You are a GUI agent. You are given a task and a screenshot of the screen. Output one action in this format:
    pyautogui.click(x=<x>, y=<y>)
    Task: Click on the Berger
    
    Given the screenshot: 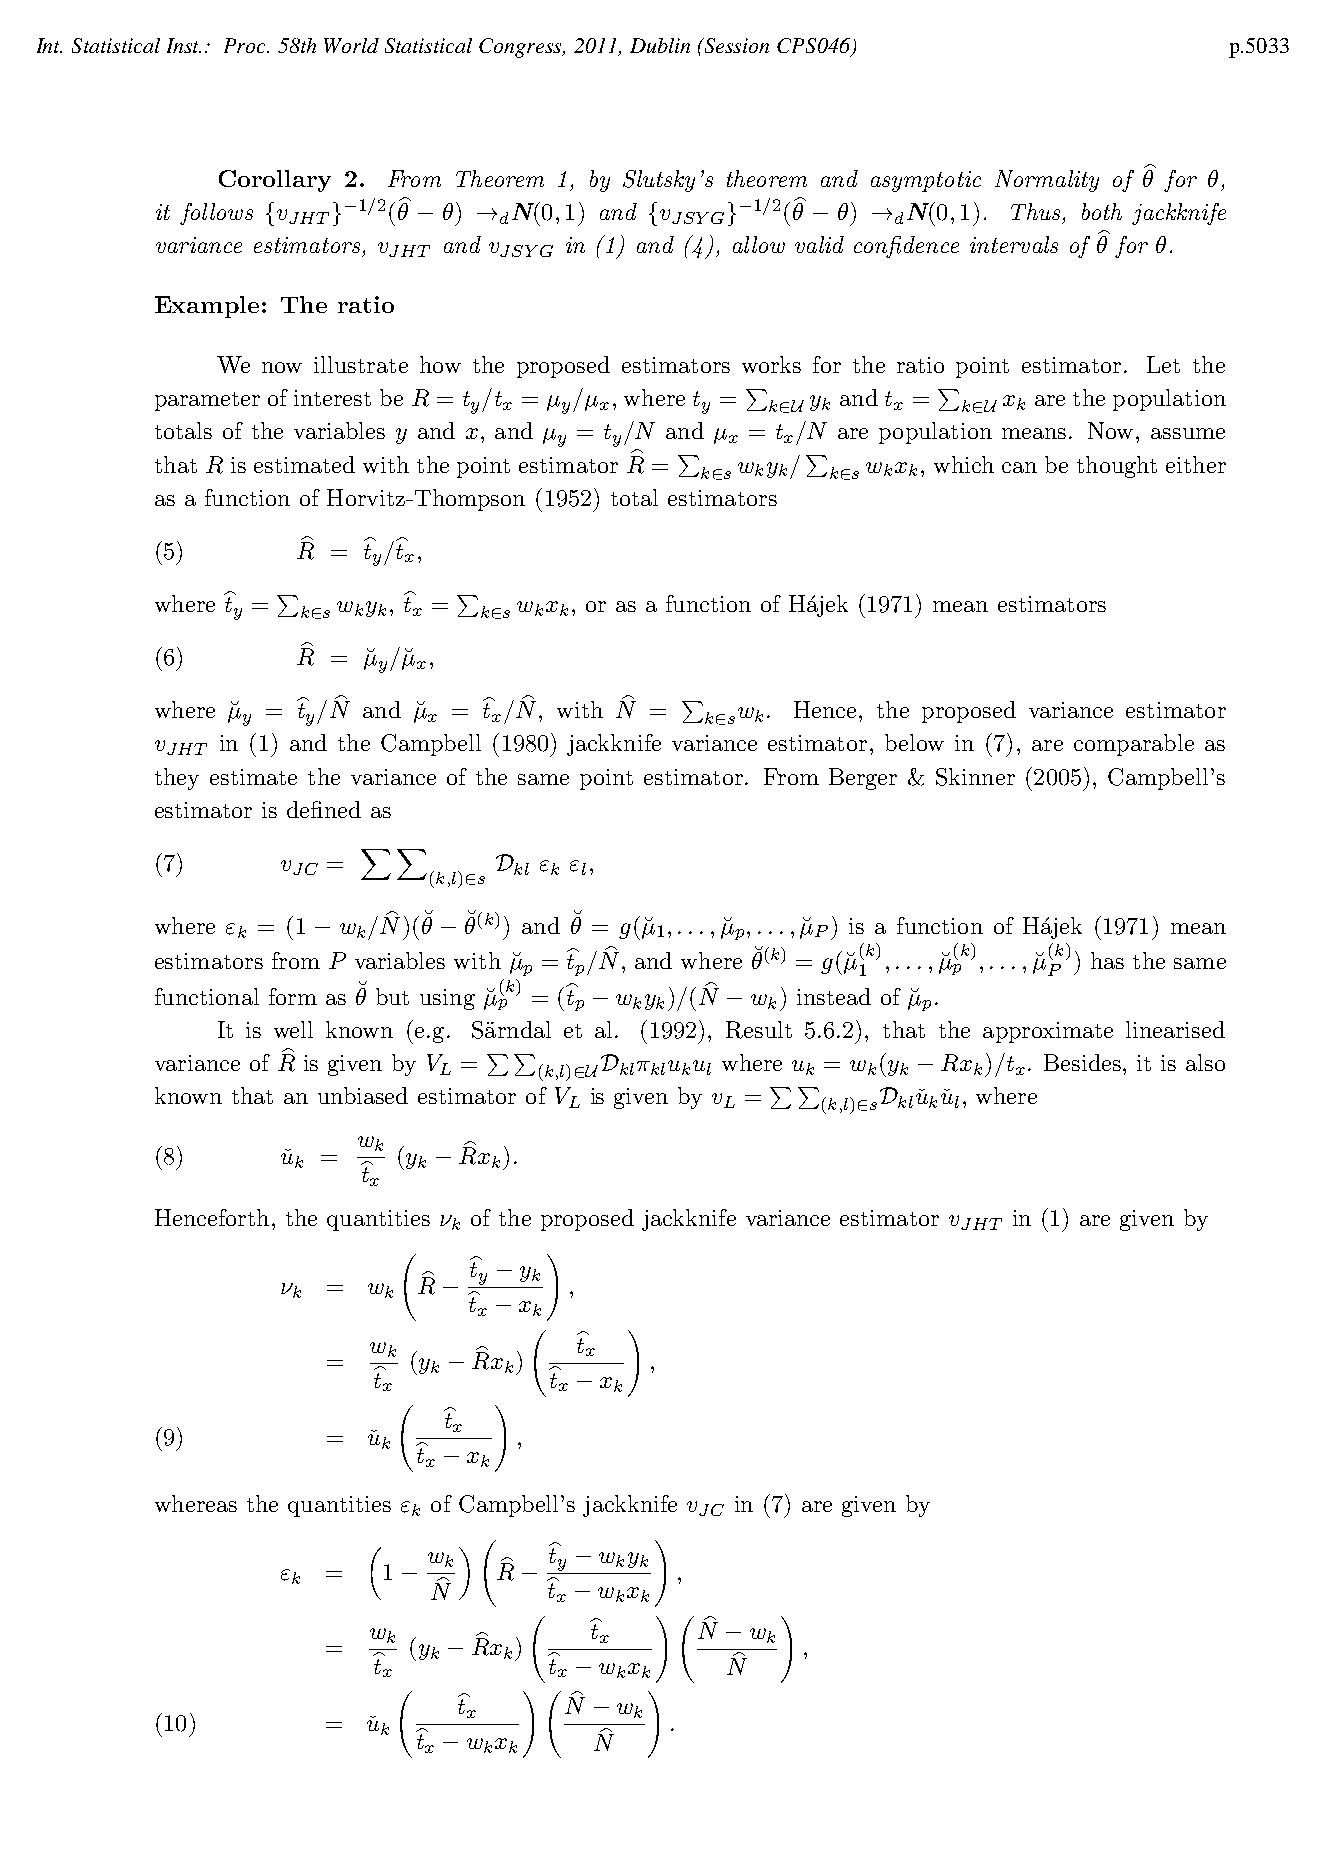 What is the action you would take?
    pyautogui.click(x=863, y=779)
